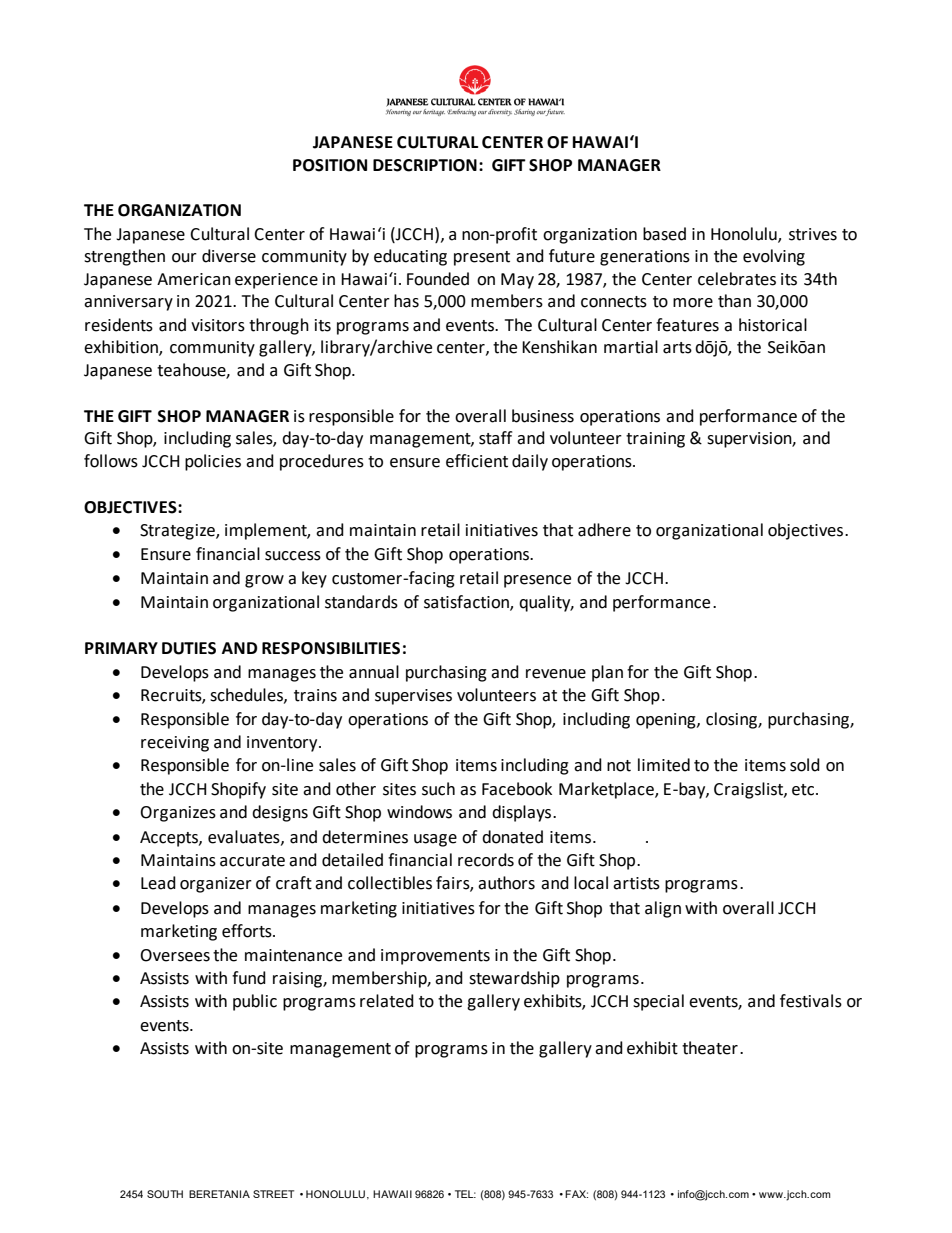  What do you see at coordinates (667, 721) in the screenshot?
I see `opening` at bounding box center [667, 721].
